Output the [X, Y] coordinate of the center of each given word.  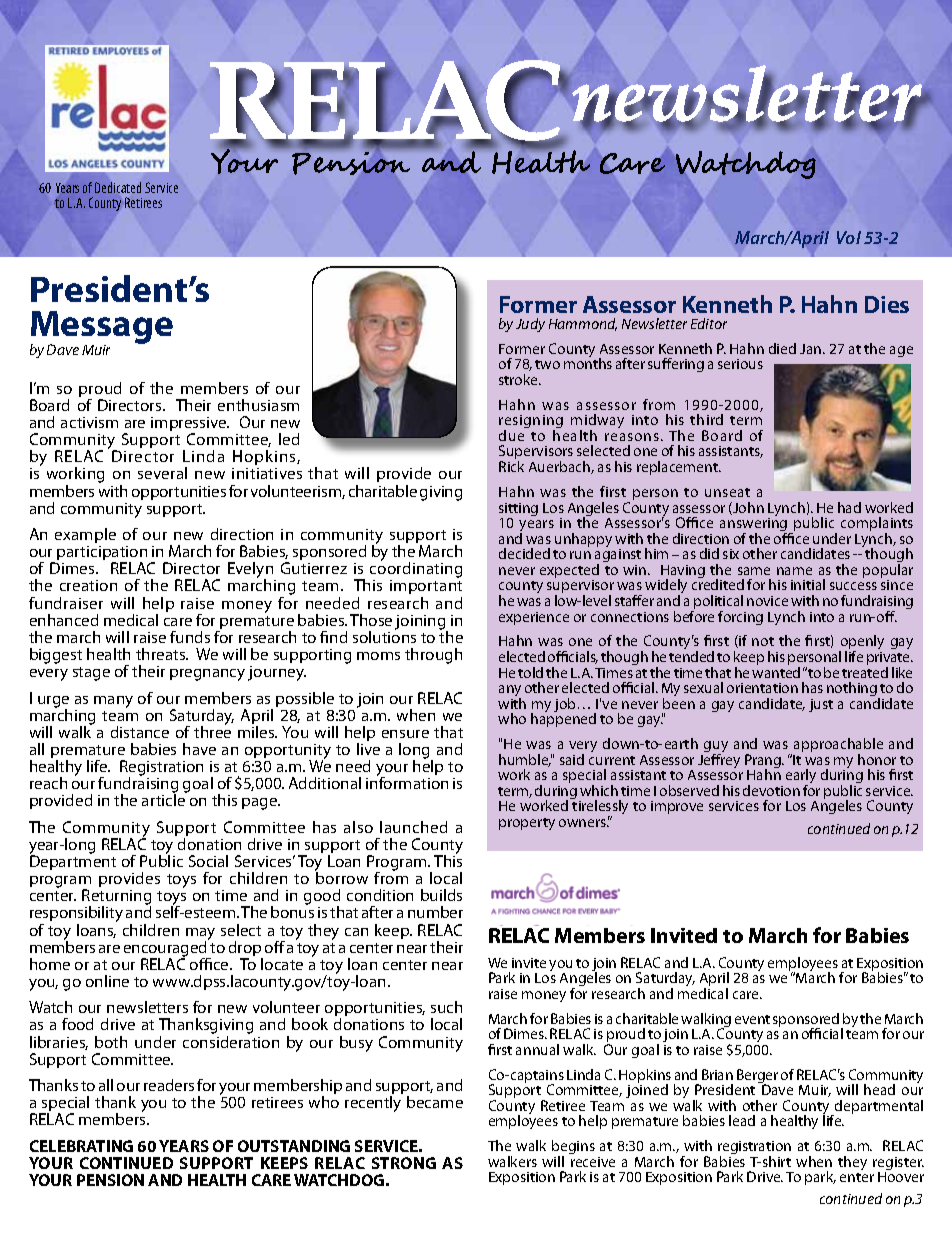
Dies [887, 304]
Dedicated [118, 187]
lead [742, 1120]
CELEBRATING [81, 1146]
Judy [530, 325]
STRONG [404, 1163]
